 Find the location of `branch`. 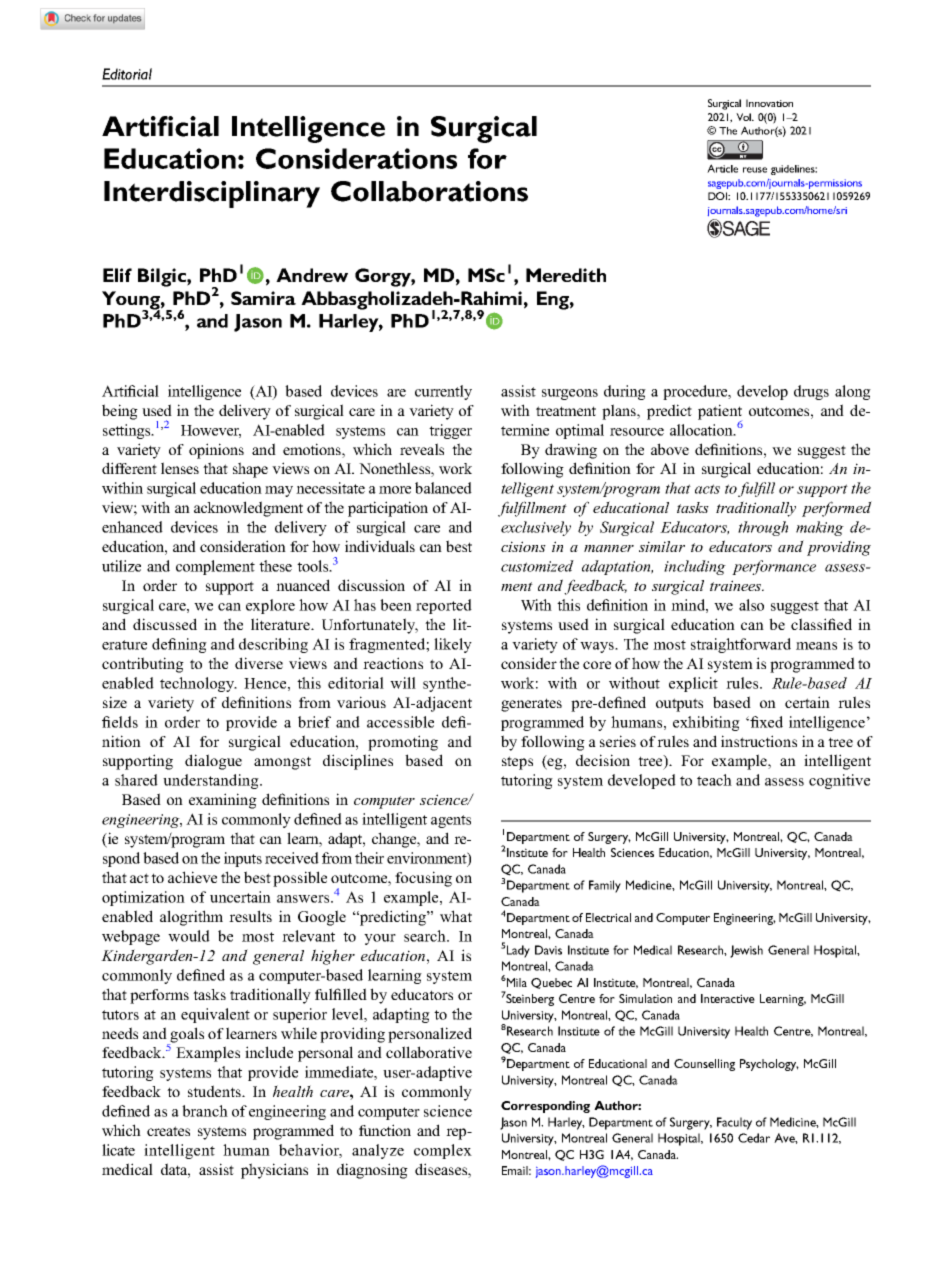

branch is located at coordinates (205, 1111).
